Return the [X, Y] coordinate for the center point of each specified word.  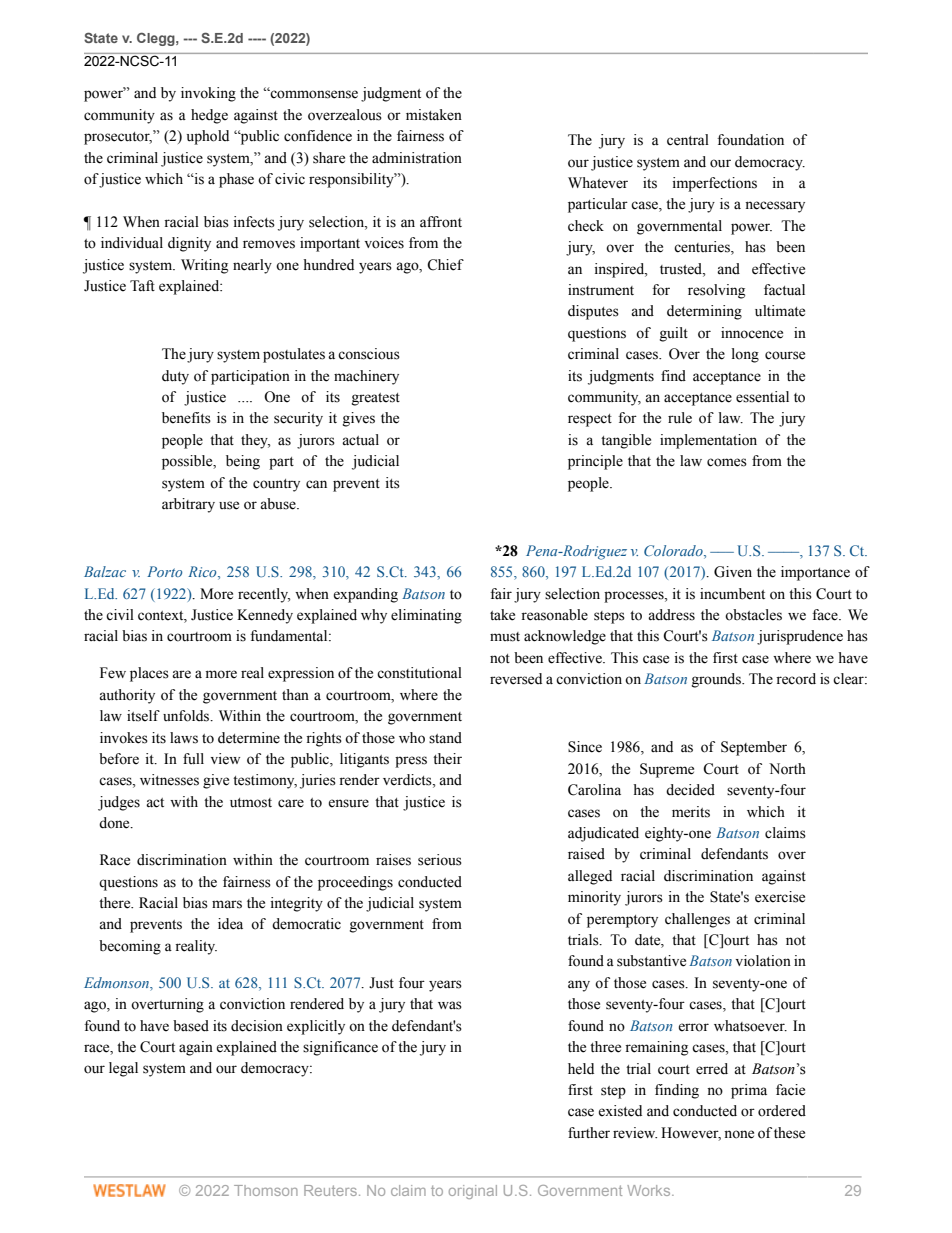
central [688, 140]
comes [727, 462]
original [473, 1192]
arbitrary [188, 505]
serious [440, 860]
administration [417, 158]
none [739, 1134]
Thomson [266, 1190]
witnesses [169, 780]
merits [691, 812]
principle [595, 462]
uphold [208, 137]
